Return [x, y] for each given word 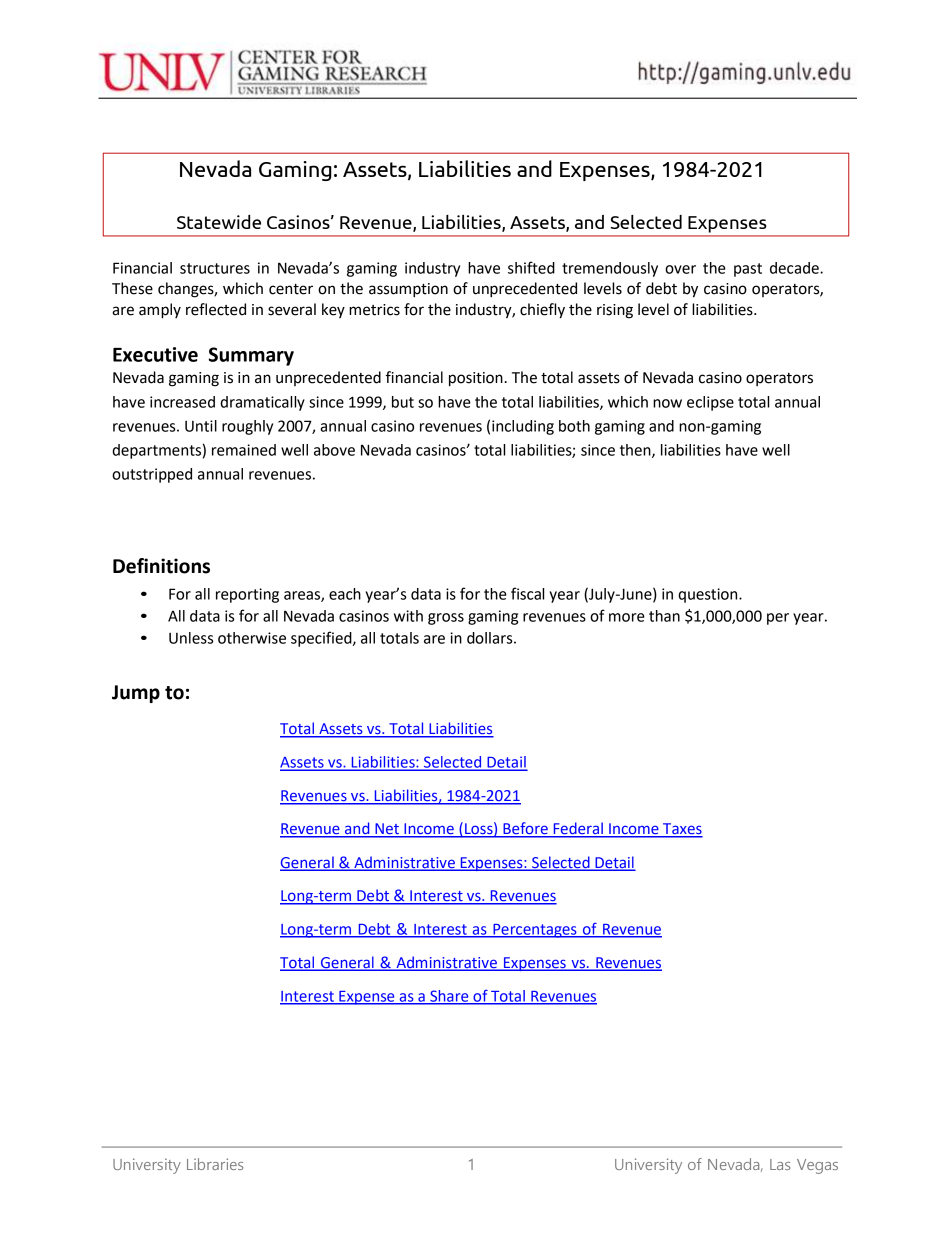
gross [446, 619]
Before [525, 829]
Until [201, 426]
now [667, 403]
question [709, 595]
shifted [531, 267]
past [748, 270]
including [523, 427]
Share [449, 997]
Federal [578, 829]
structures [215, 268]
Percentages [535, 931]
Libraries [215, 1164]
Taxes [682, 830]
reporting [247, 595]
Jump [136, 694]
